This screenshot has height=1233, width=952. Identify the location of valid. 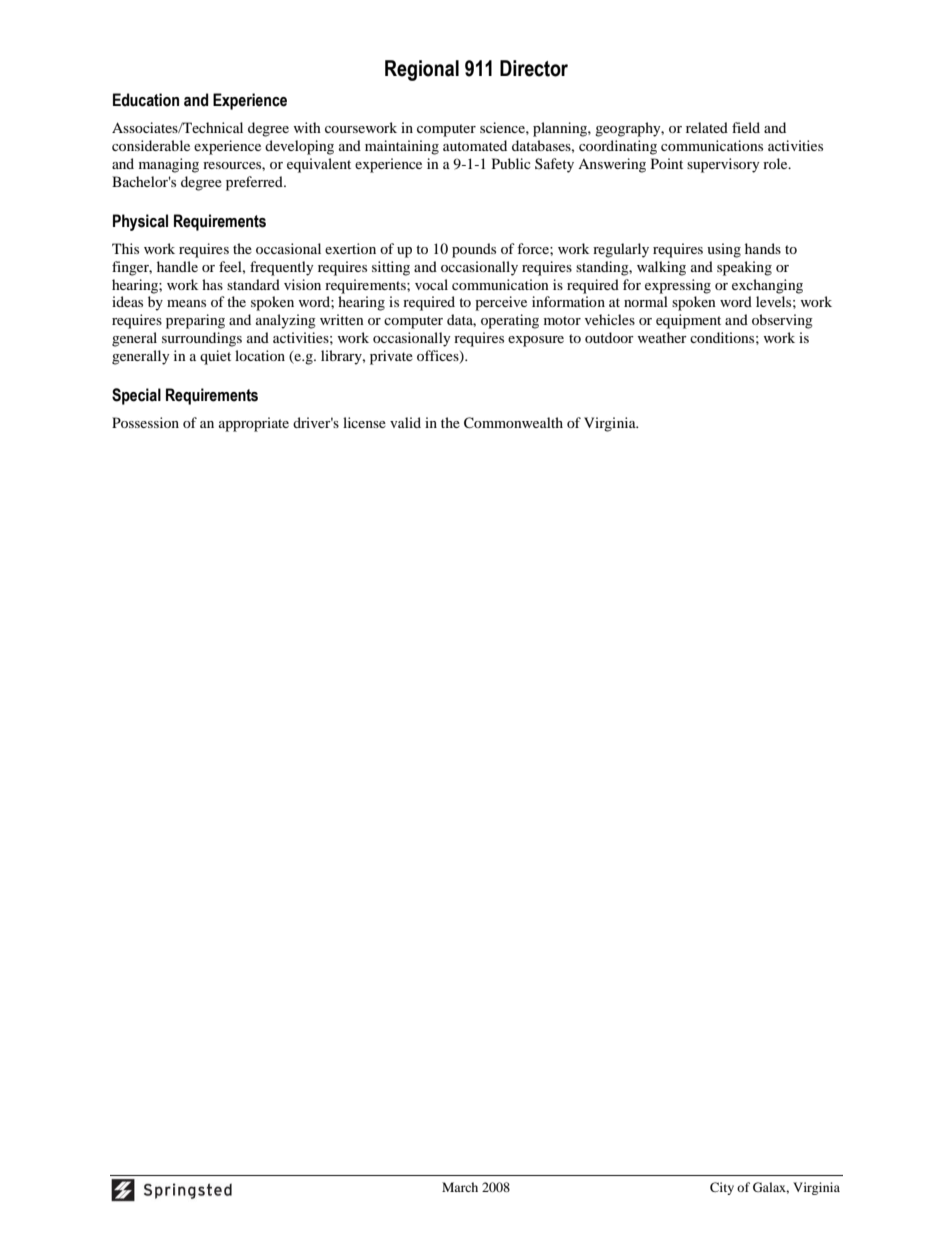
(405, 422).
